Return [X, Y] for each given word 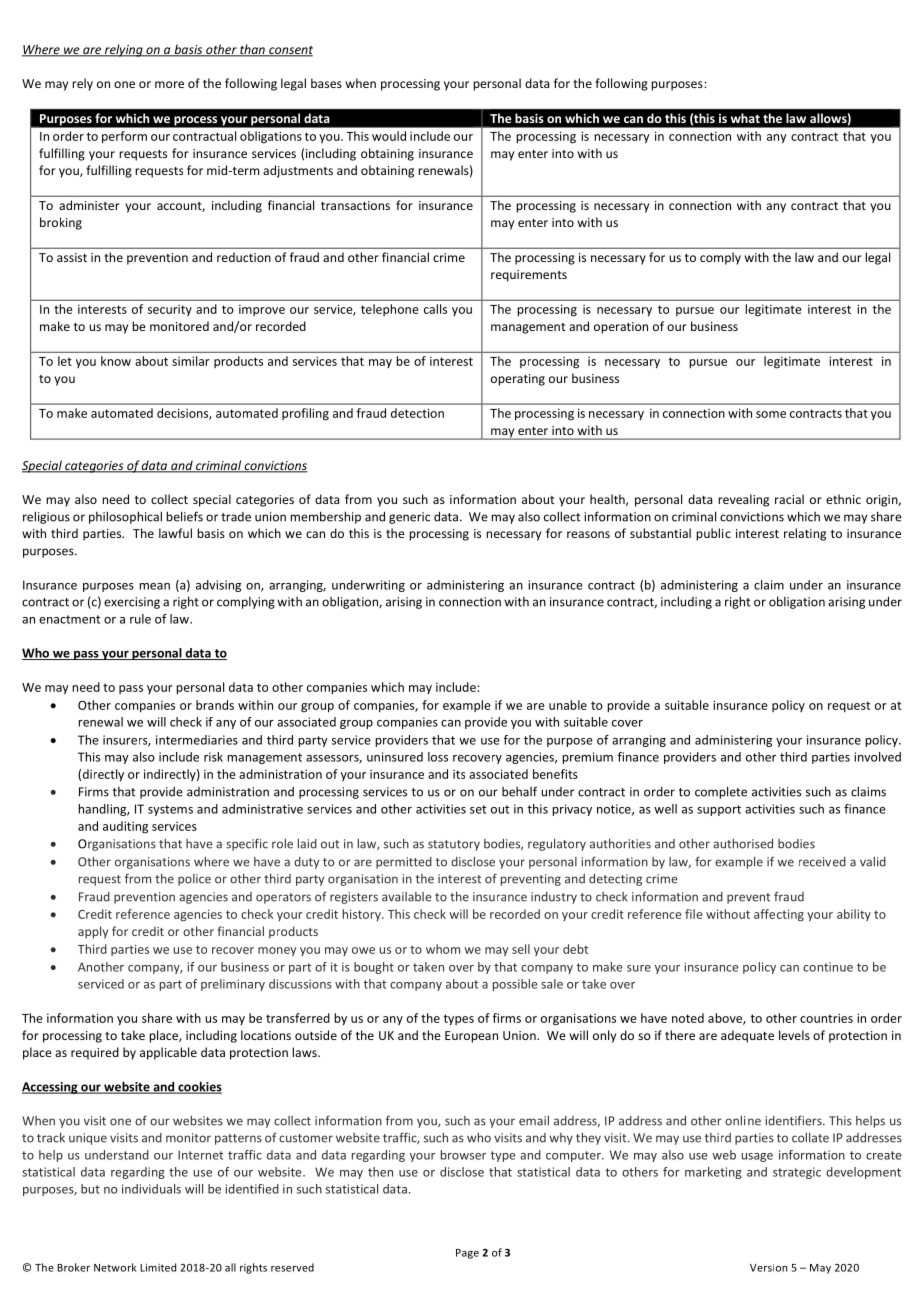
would [389, 136]
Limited [158, 1267]
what [745, 118]
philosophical [125, 517]
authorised [743, 844]
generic [409, 518]
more [169, 84]
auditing [125, 827]
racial [789, 499]
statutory [454, 845]
